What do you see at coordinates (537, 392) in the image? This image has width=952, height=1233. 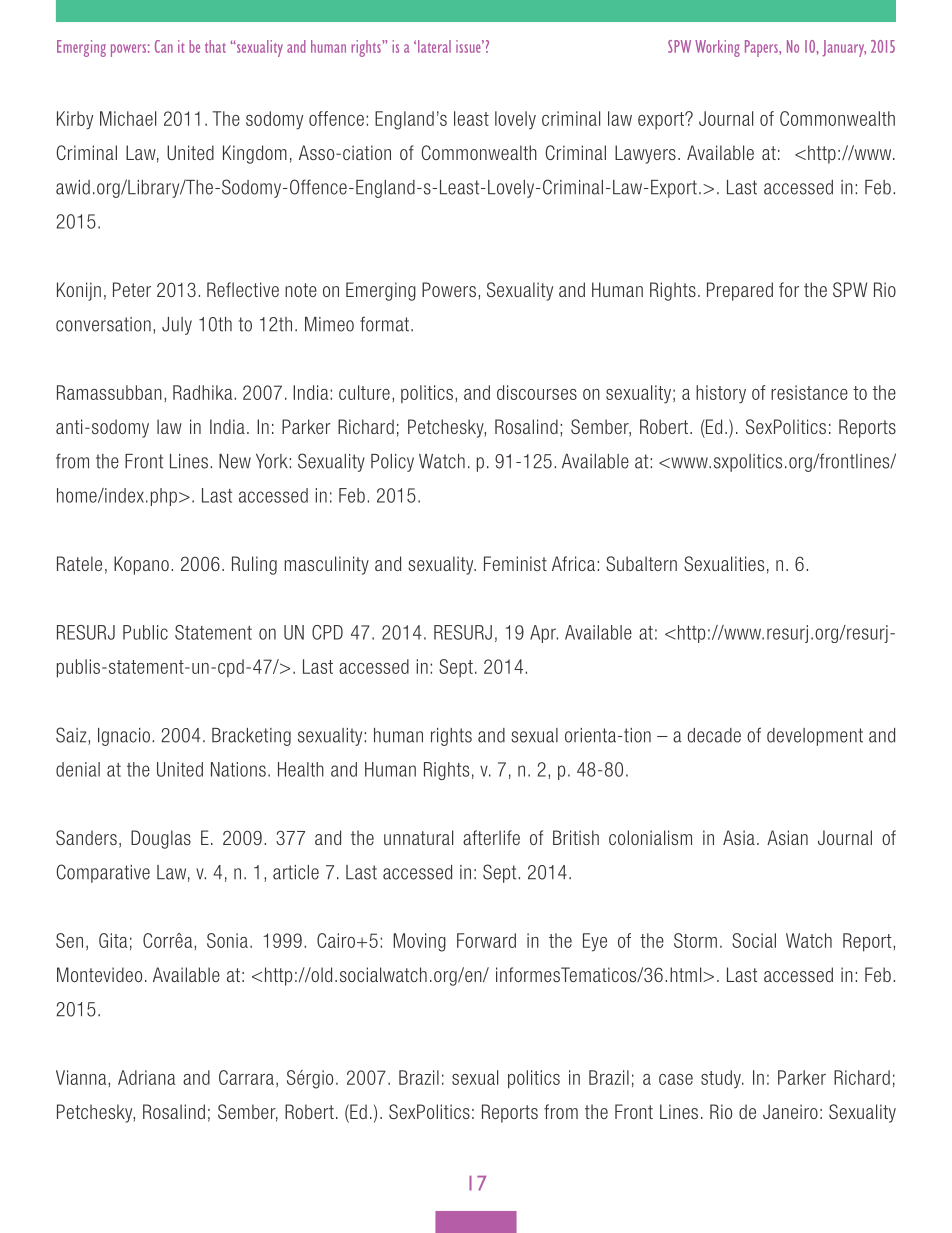 I see `discourses` at bounding box center [537, 392].
